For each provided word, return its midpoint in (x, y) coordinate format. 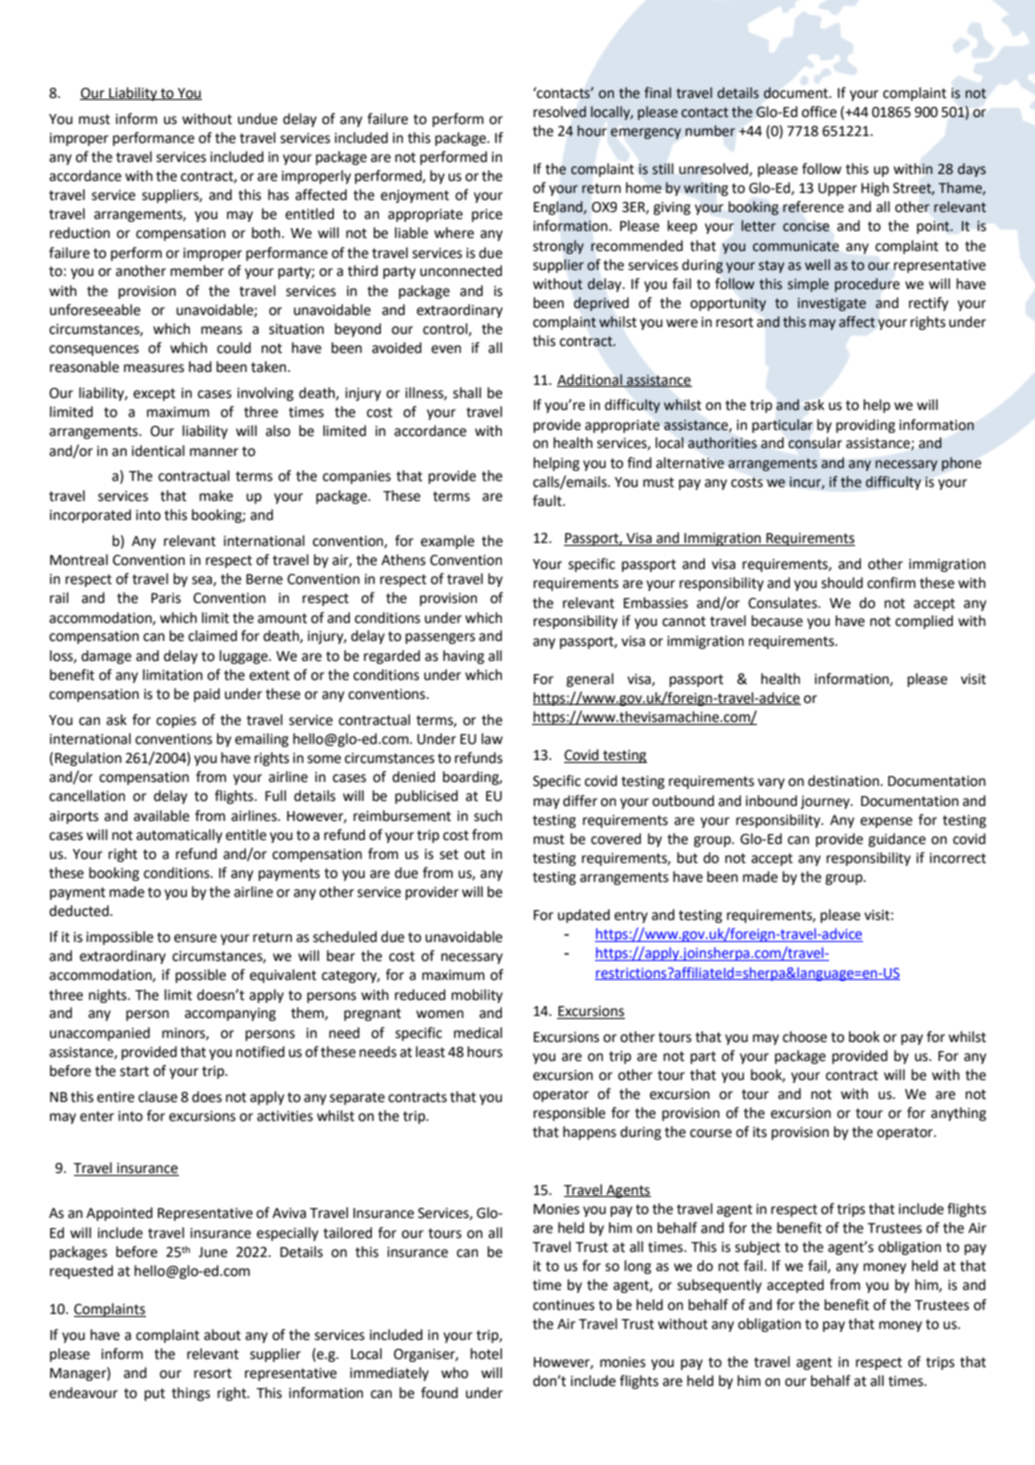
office (819, 112)
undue (258, 119)
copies (176, 721)
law (492, 739)
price (487, 215)
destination (844, 781)
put (154, 1394)
